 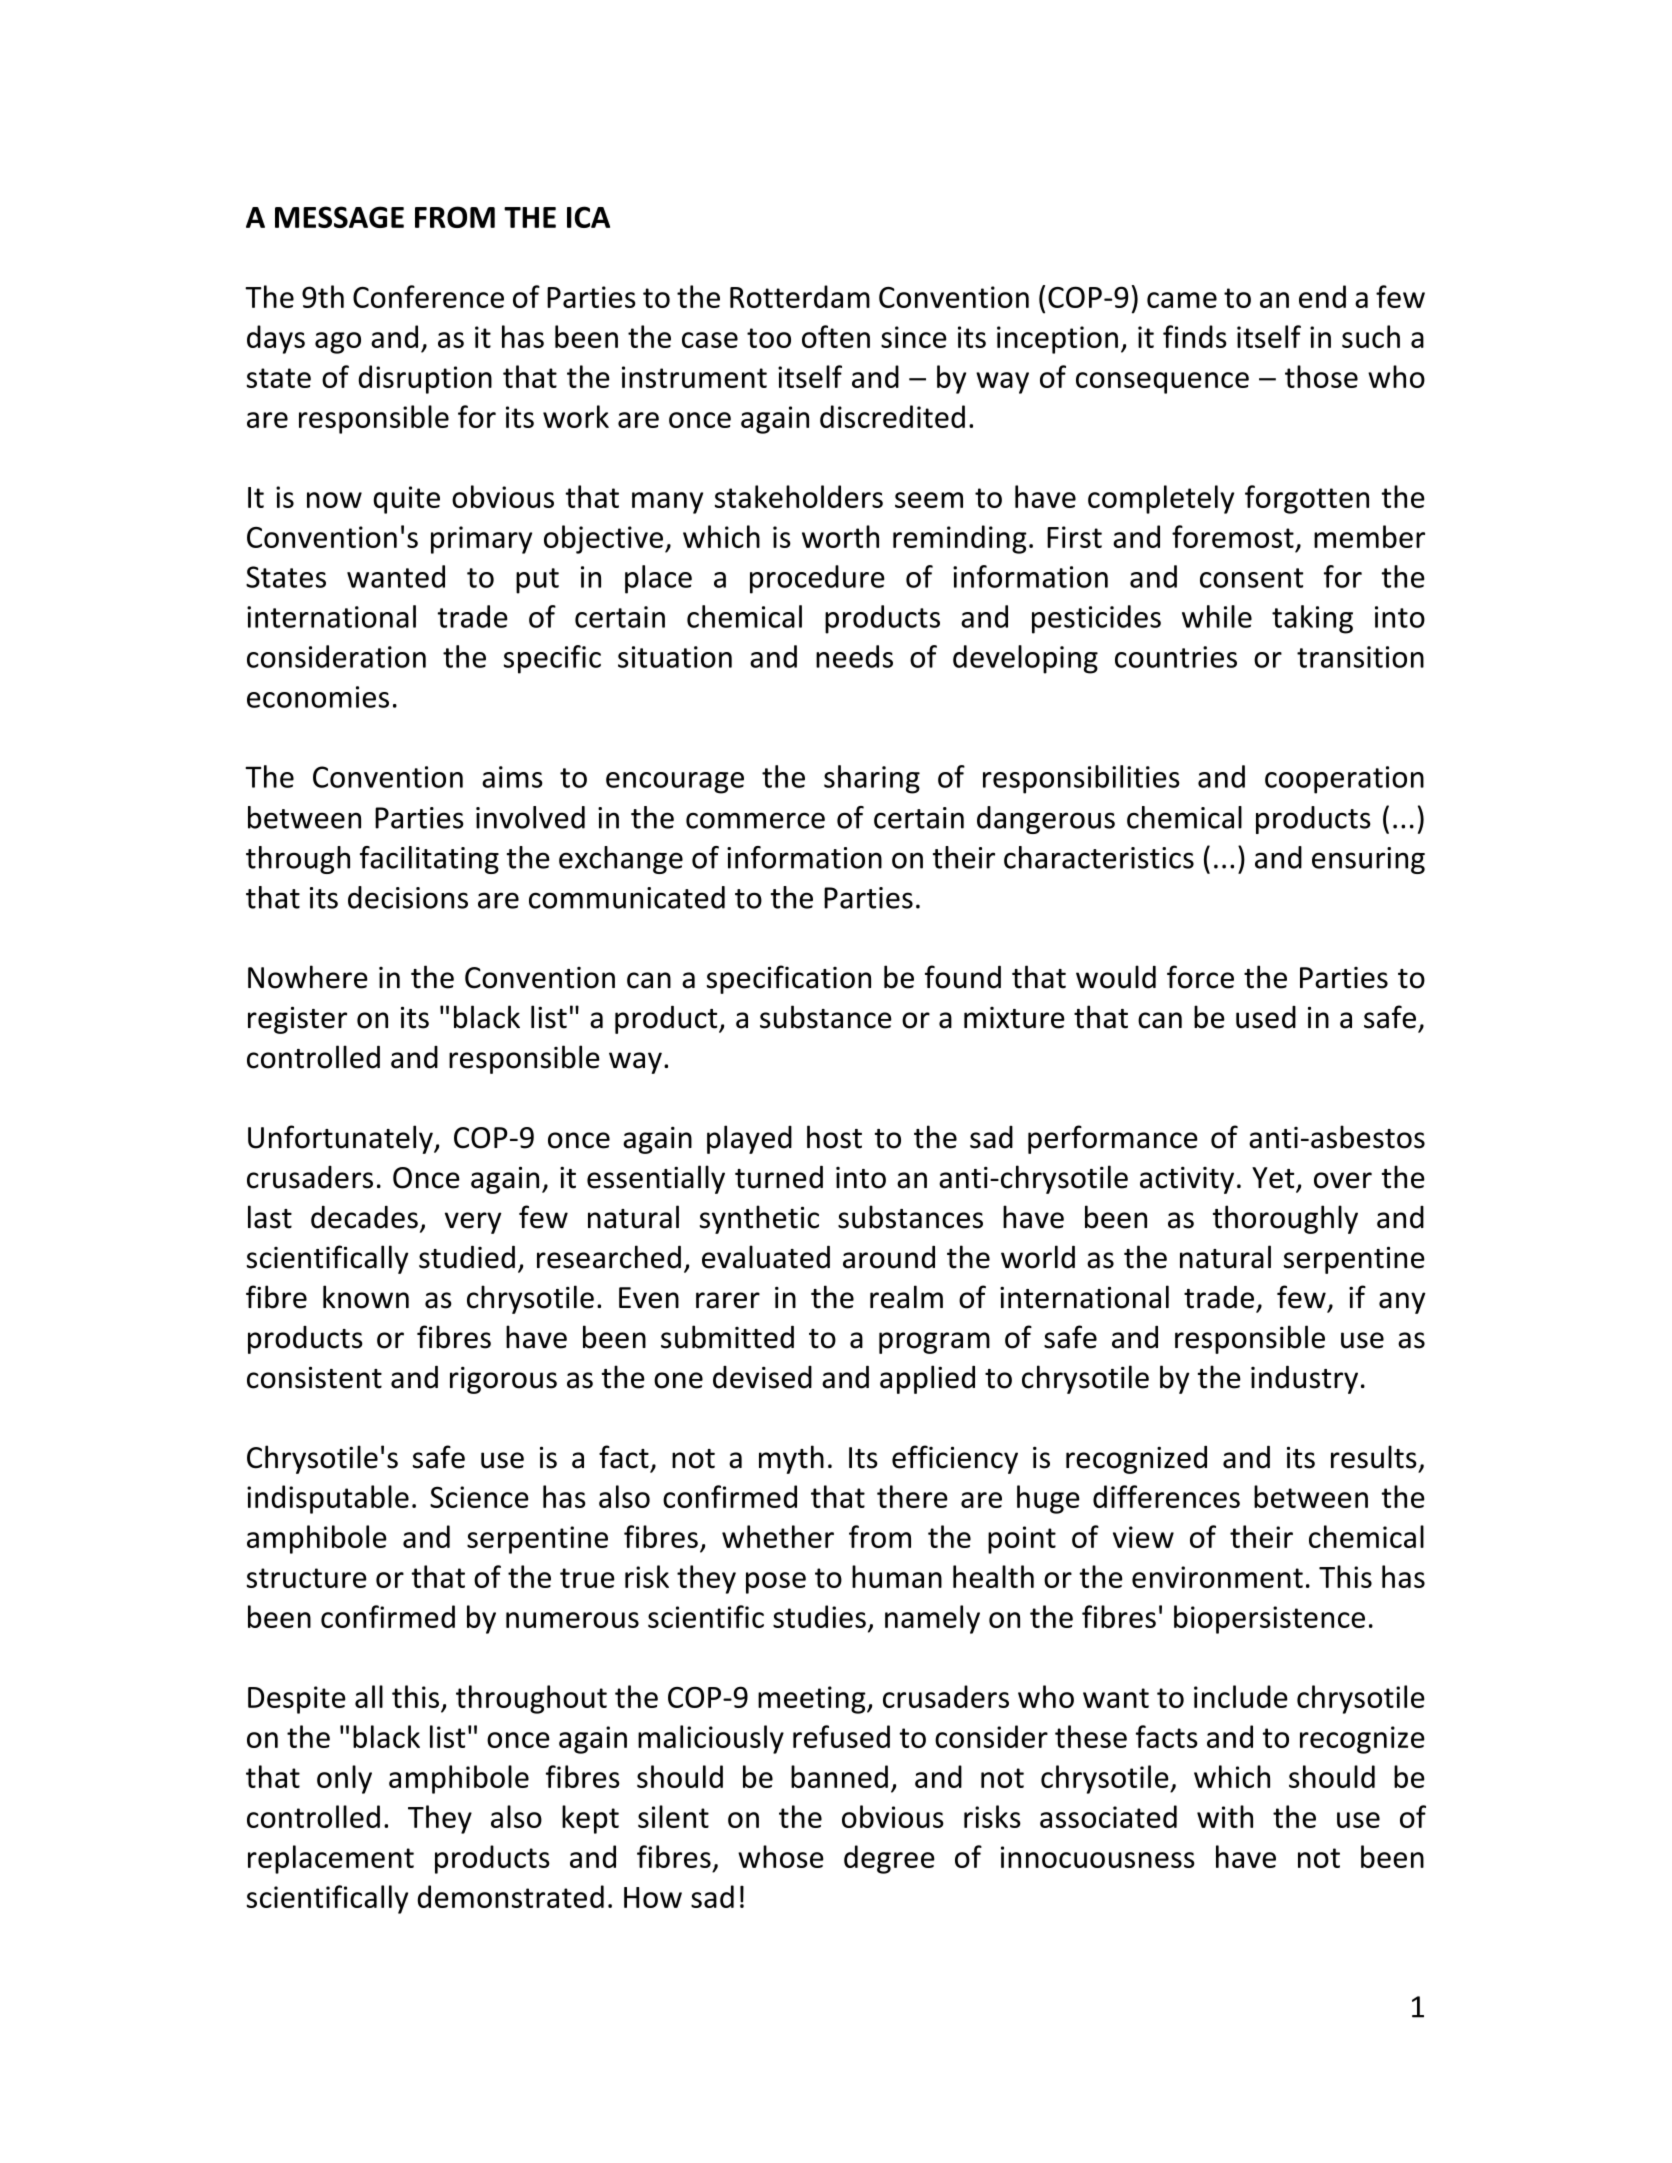 What do you see at coordinates (781, 1856) in the screenshot?
I see `whose` at bounding box center [781, 1856].
